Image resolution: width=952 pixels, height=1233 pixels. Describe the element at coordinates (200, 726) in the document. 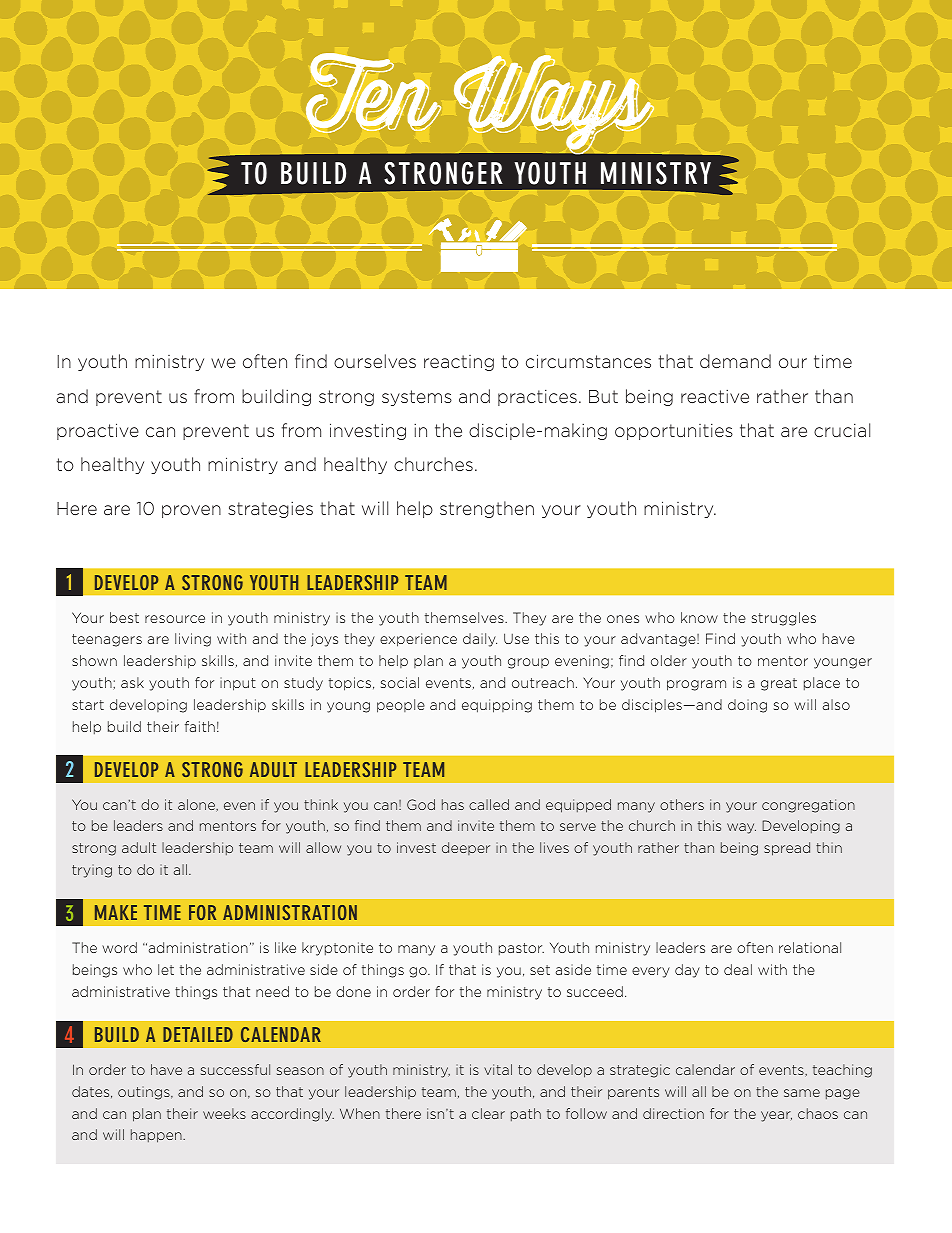

I see `faith` at that location.
